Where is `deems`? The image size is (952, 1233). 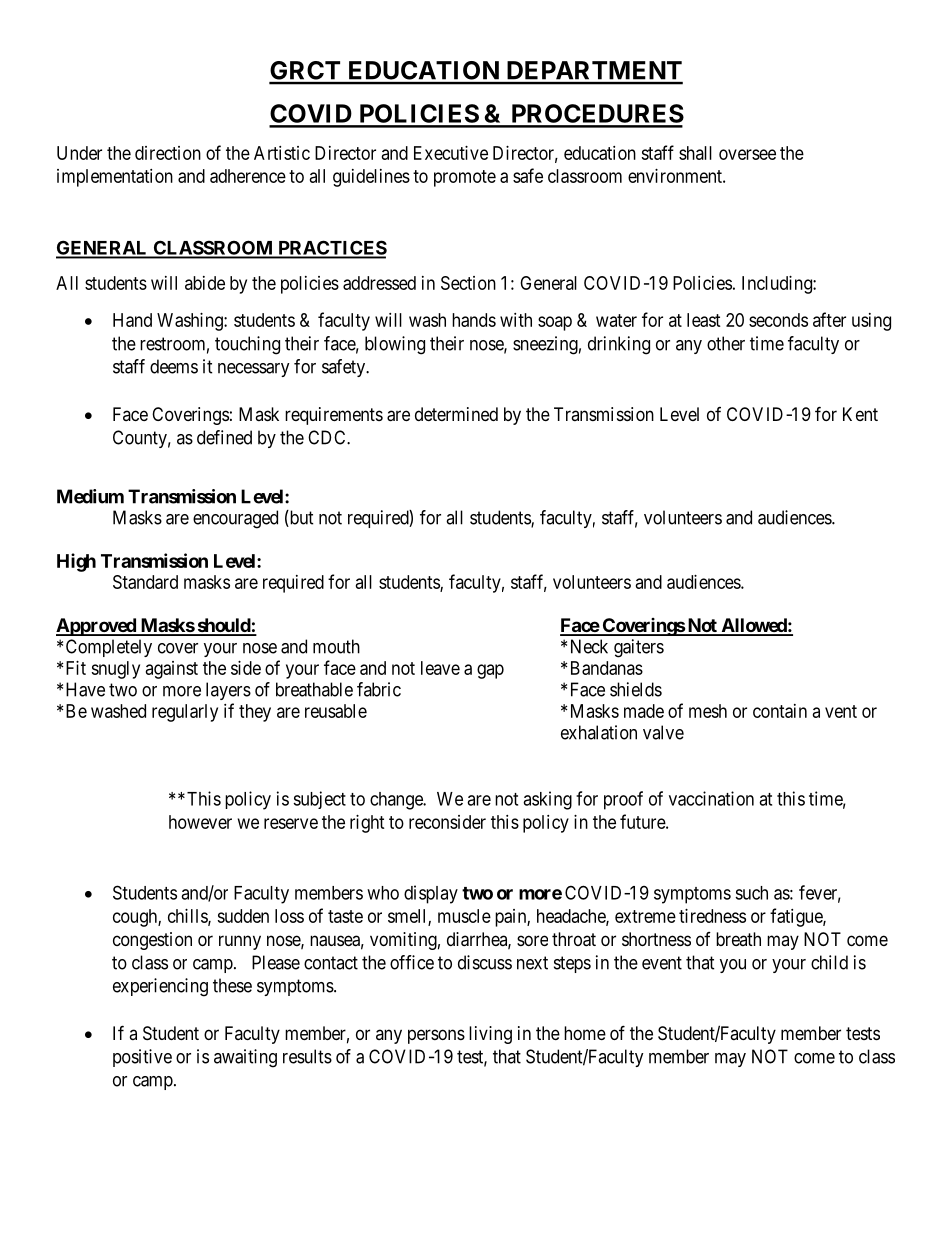
deems is located at coordinates (174, 366).
